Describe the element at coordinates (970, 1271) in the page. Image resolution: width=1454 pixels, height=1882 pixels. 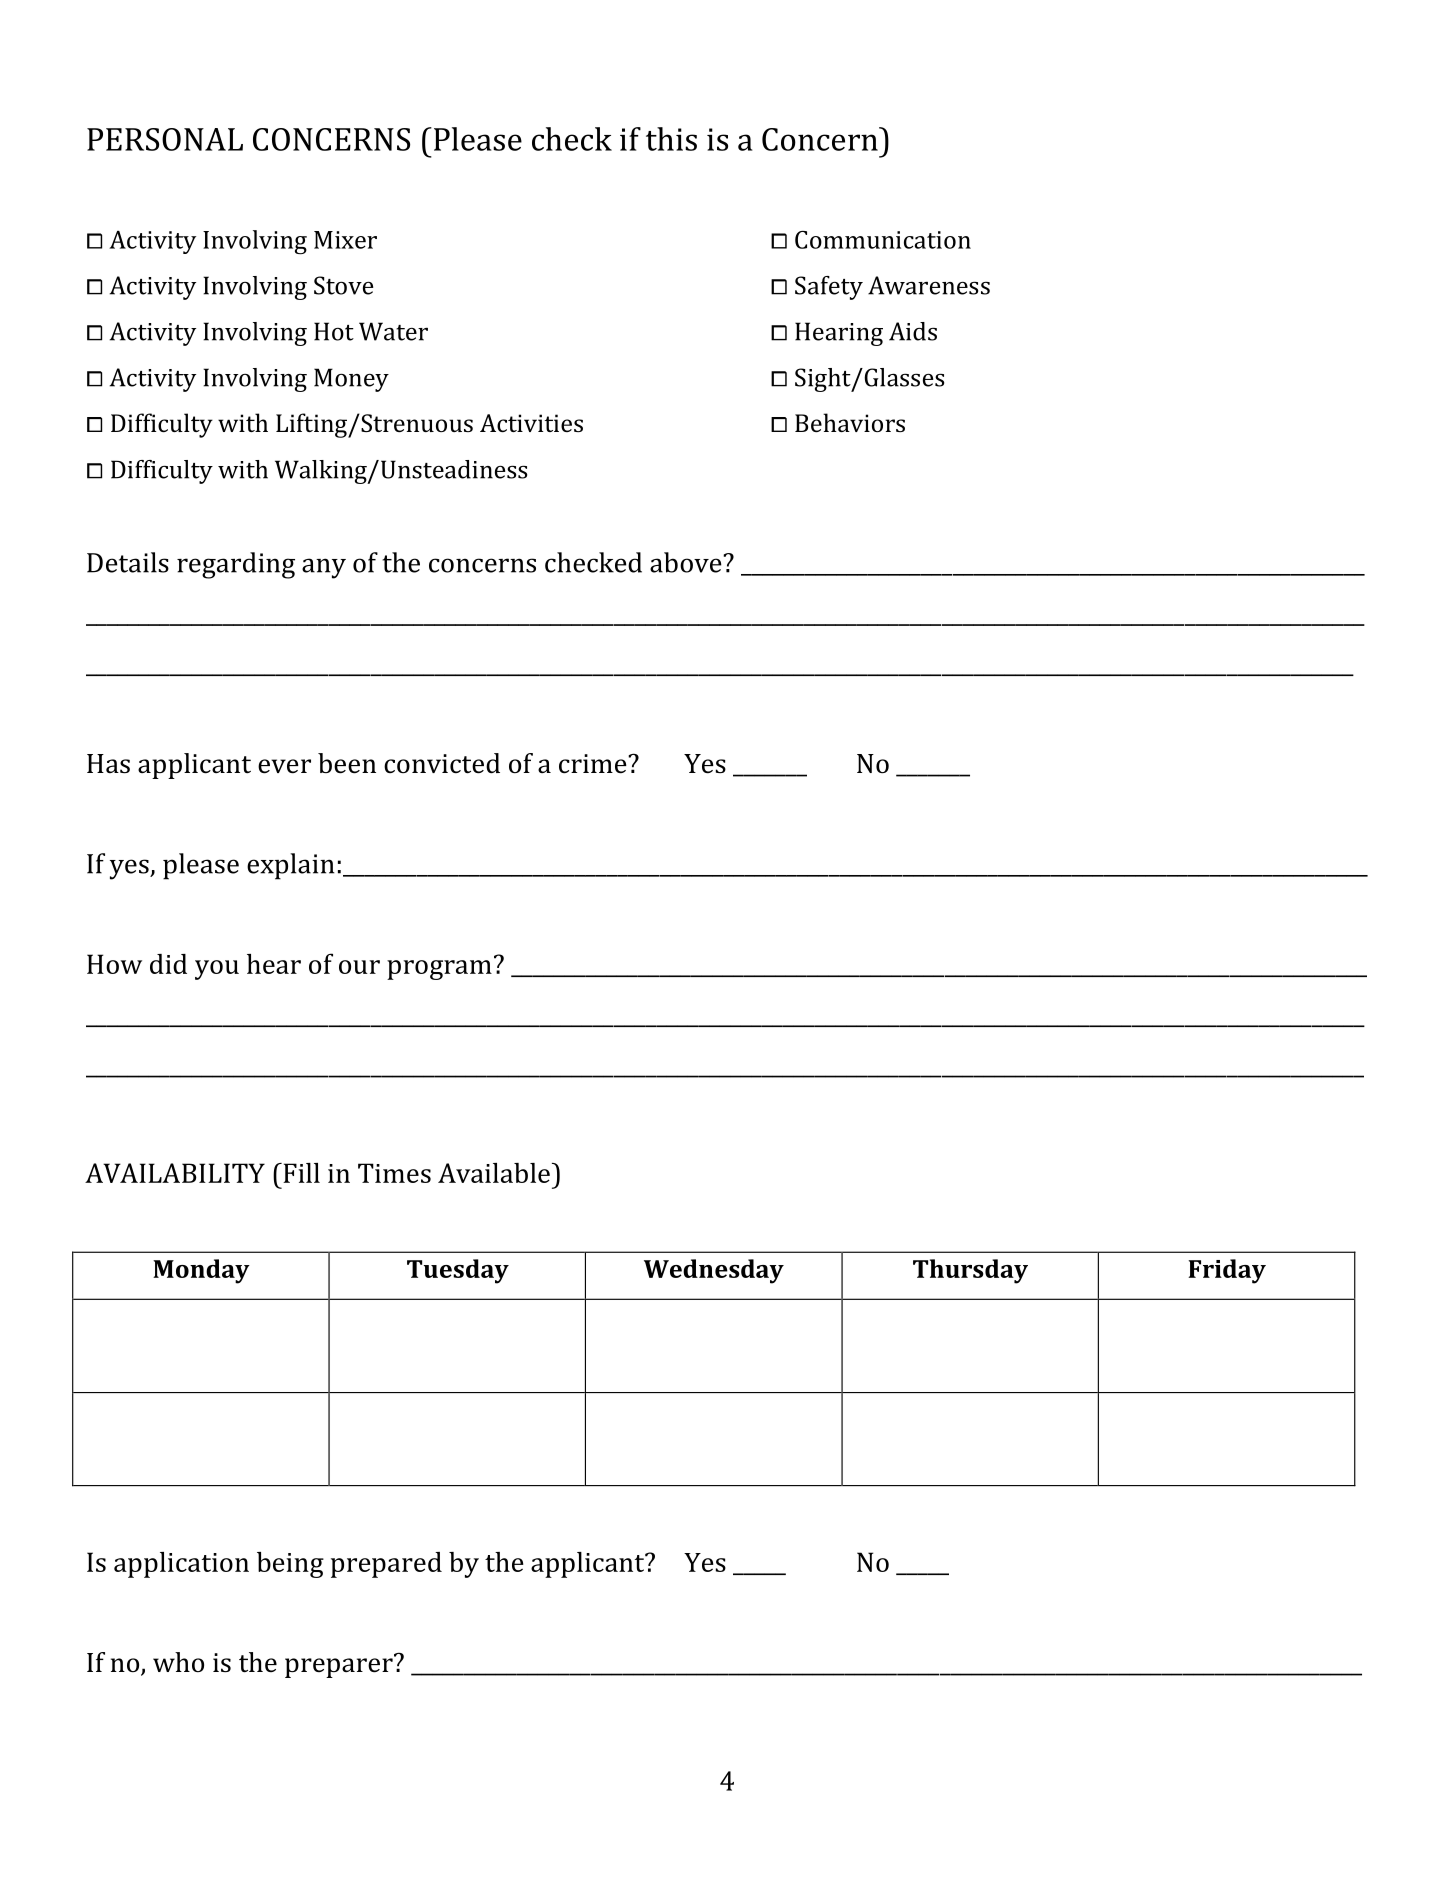
I see `Thursday` at that location.
